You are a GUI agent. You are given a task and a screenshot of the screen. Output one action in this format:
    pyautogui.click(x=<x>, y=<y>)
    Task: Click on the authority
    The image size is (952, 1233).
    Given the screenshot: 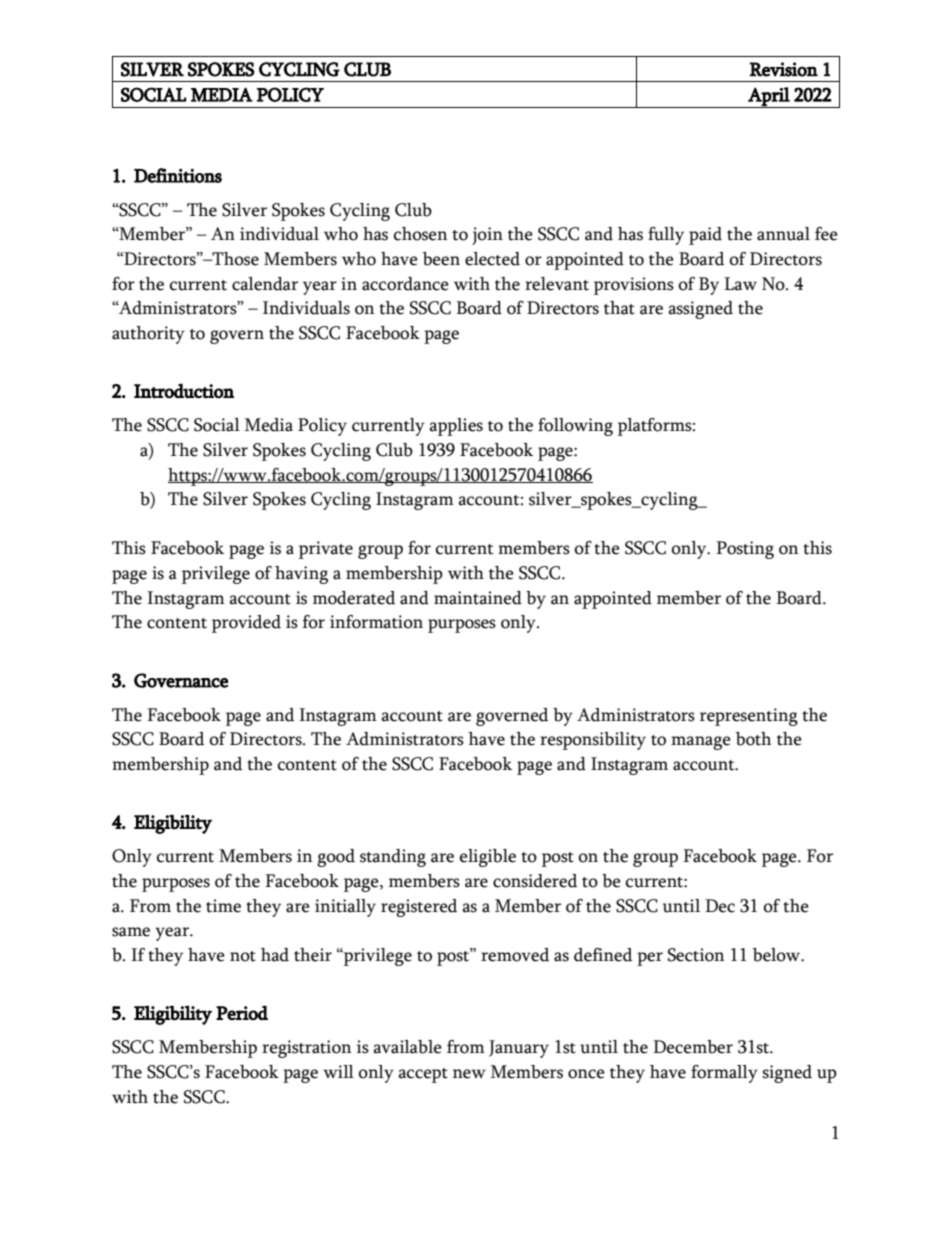 What is the action you would take?
    pyautogui.click(x=148, y=335)
